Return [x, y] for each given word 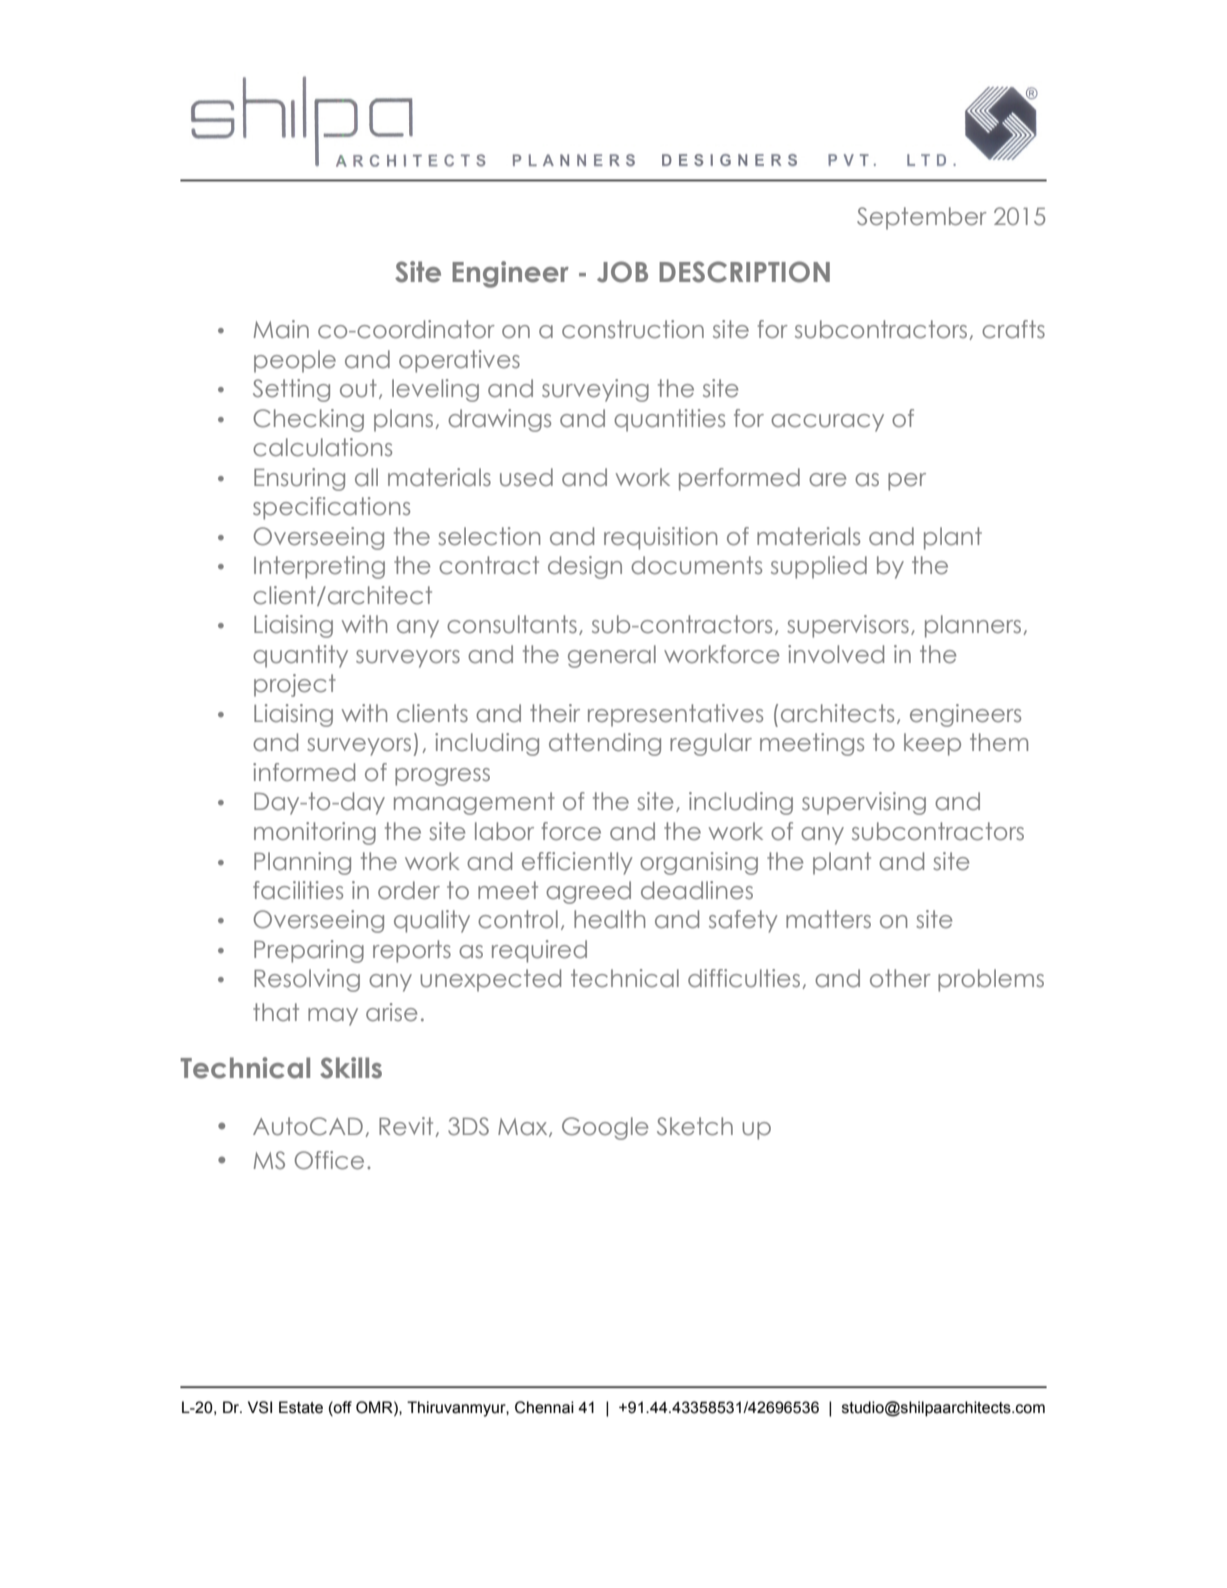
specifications [331, 508]
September [922, 218]
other [900, 978]
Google [605, 1128]
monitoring [315, 833]
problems [991, 980]
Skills [351, 1068]
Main [281, 329]
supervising [864, 803]
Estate [301, 1407]
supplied [819, 567]
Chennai [544, 1407]
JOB [622, 272]
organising [699, 863]
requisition [660, 538]
